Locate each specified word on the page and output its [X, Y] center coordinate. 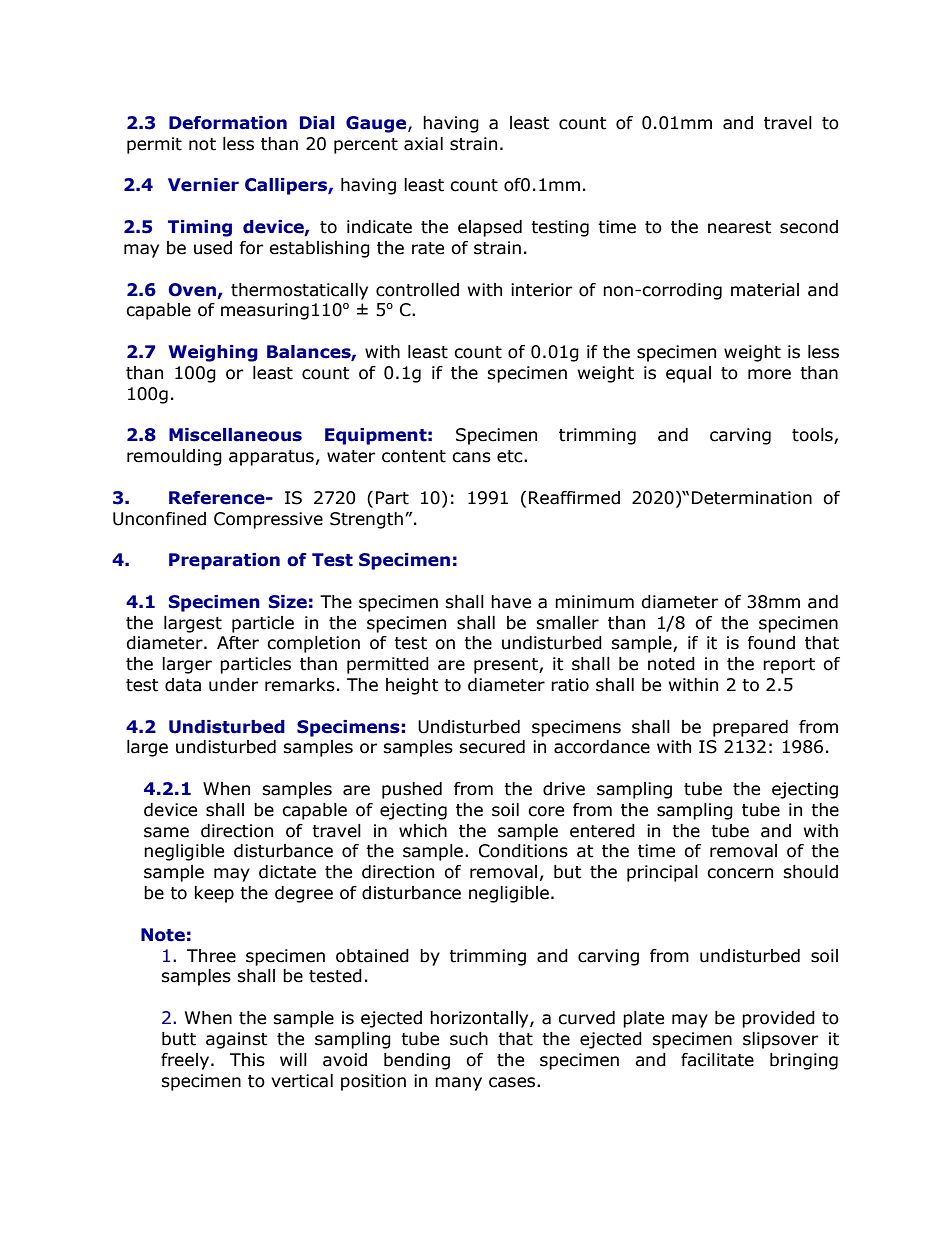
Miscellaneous [235, 435]
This [247, 1060]
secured [492, 747]
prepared [750, 728]
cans [471, 457]
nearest [740, 227]
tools [813, 436]
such [469, 1039]
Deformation [228, 123]
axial [423, 144]
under [233, 685]
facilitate [717, 1060]
